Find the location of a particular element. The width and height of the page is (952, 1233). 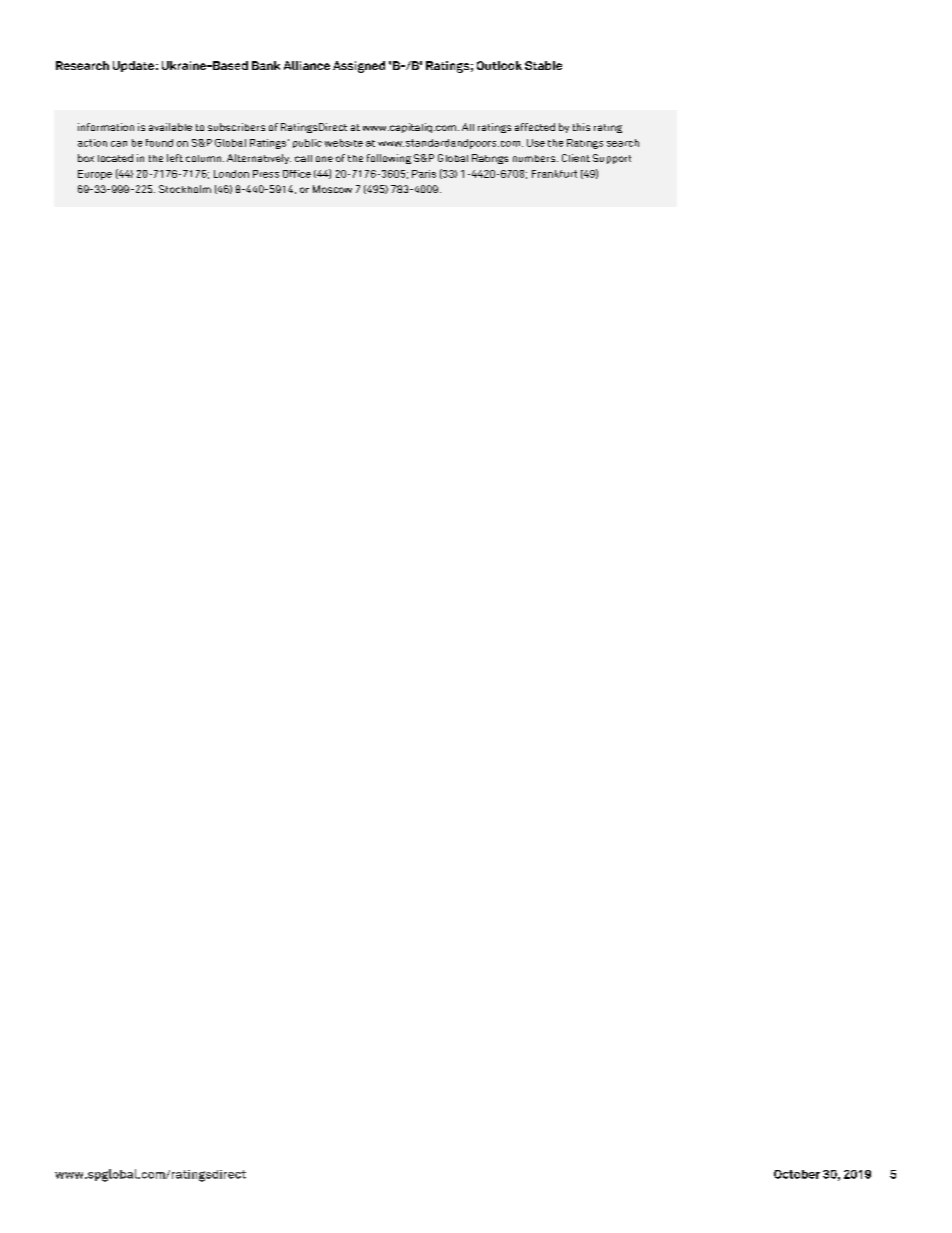

October is located at coordinates (797, 1174).
